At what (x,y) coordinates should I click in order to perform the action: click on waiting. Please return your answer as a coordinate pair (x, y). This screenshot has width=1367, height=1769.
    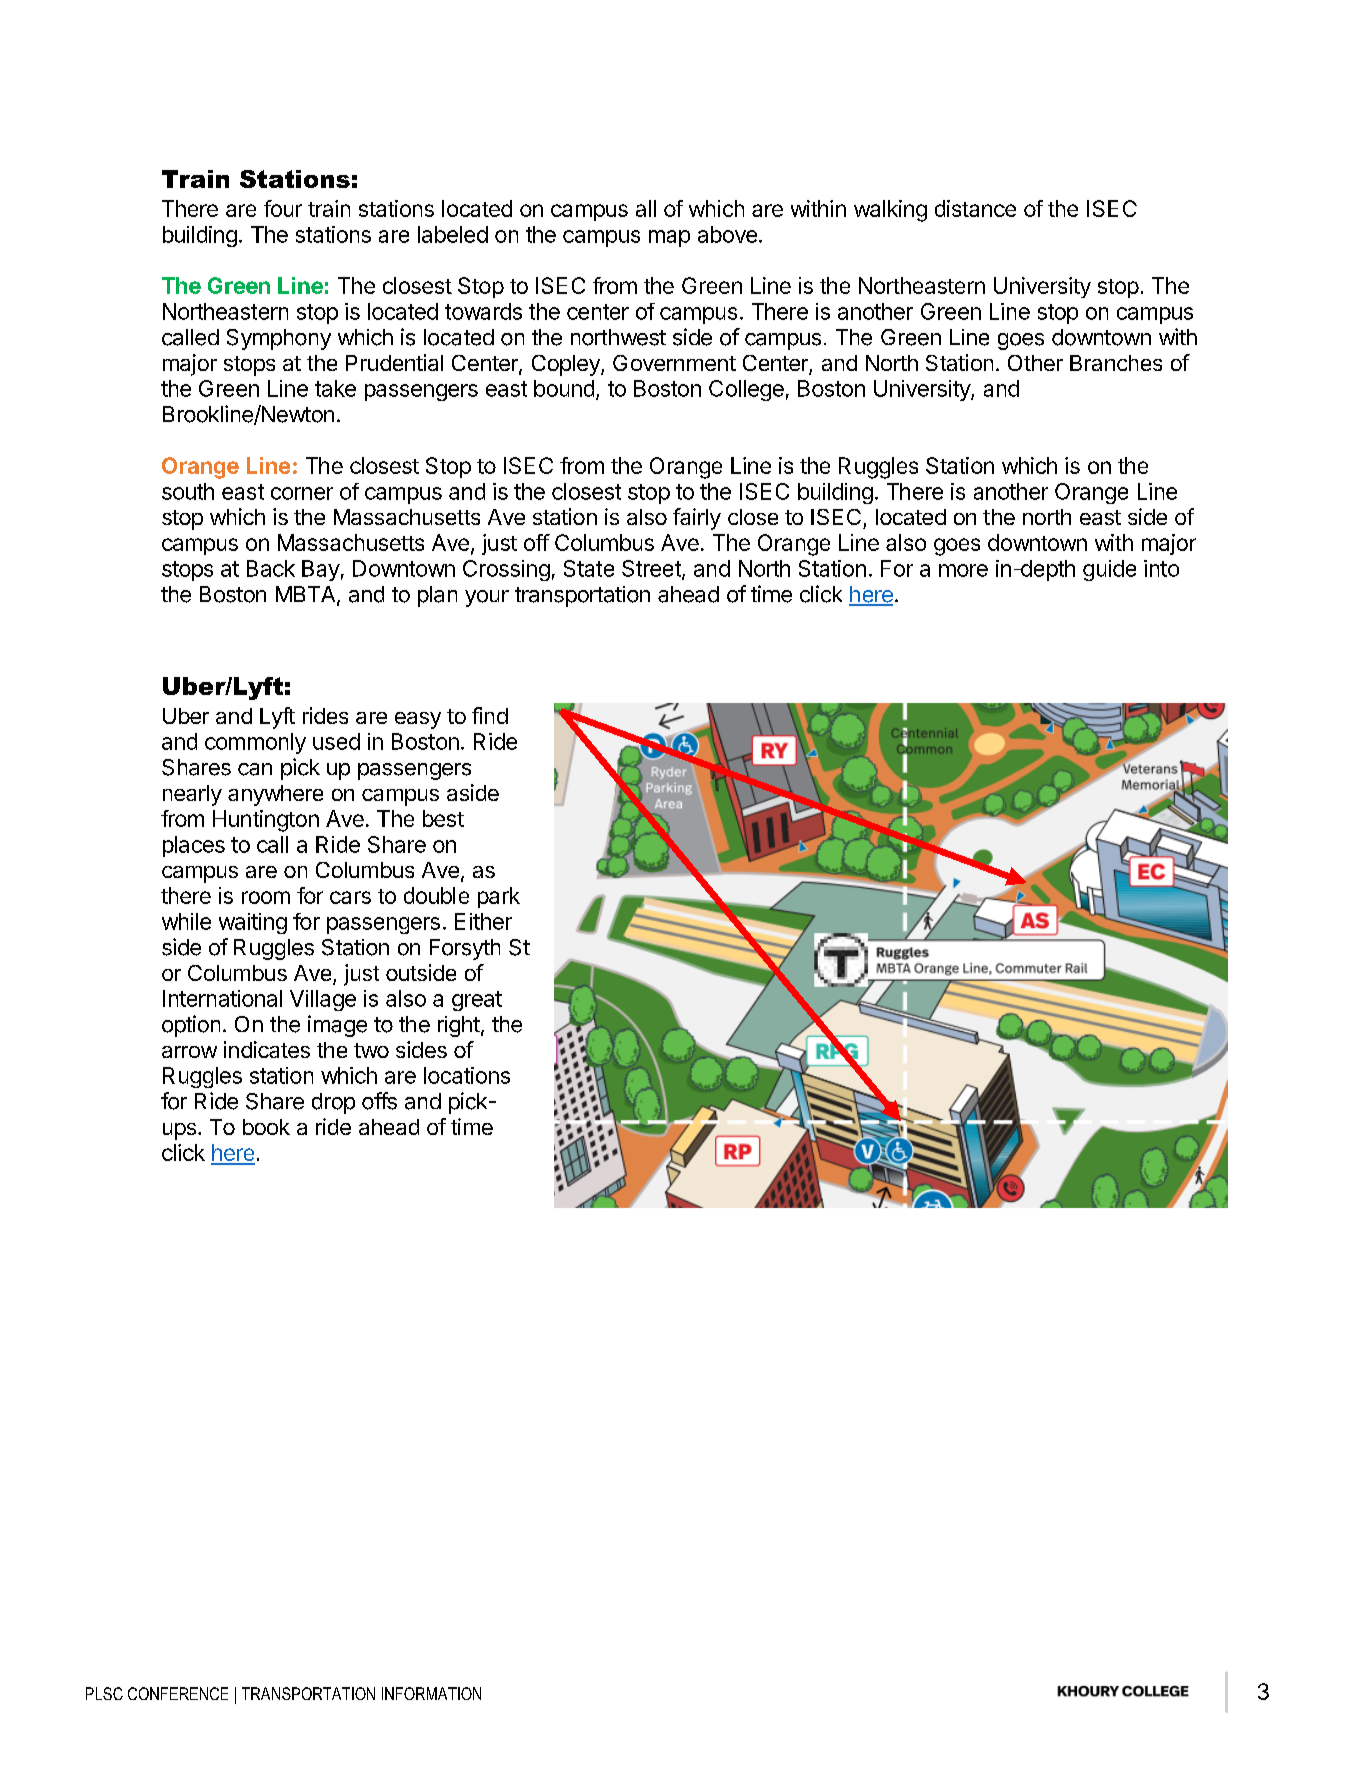
    Looking at the image, I should click on (253, 923).
